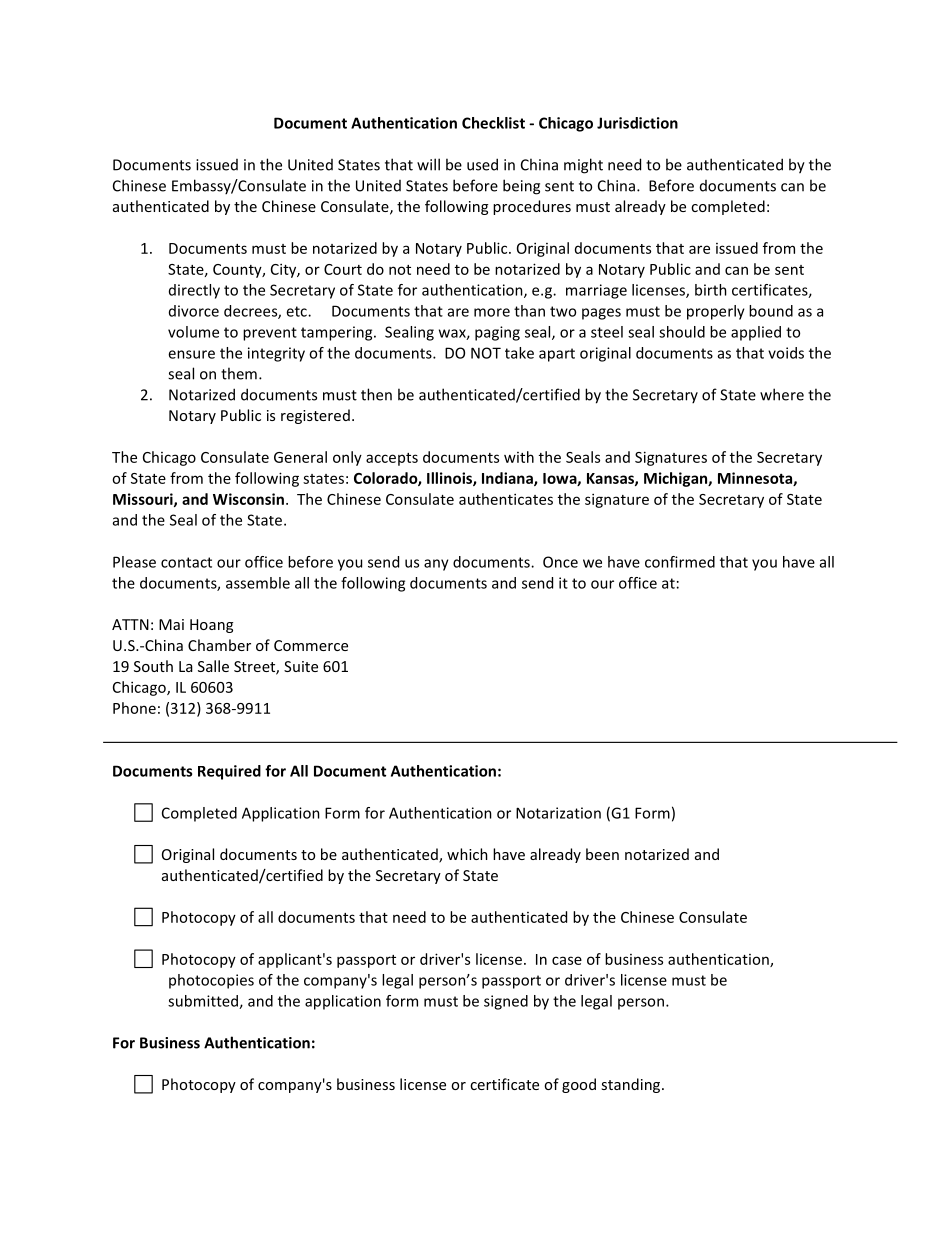 The image size is (952, 1233). Describe the element at coordinates (560, 562) in the screenshot. I see `Once` at that location.
